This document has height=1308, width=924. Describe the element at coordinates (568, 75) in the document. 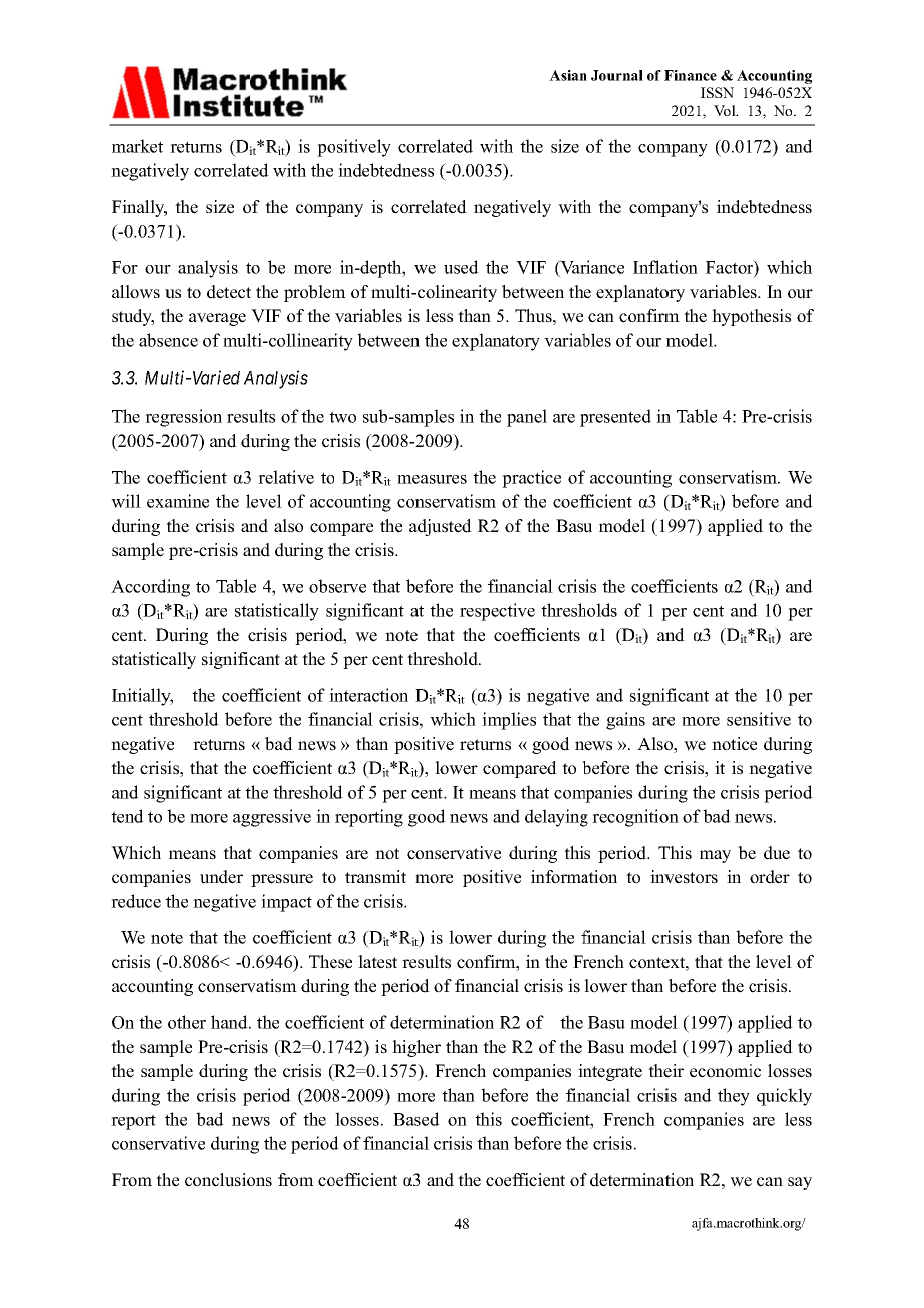

I see `Asian` at that location.
